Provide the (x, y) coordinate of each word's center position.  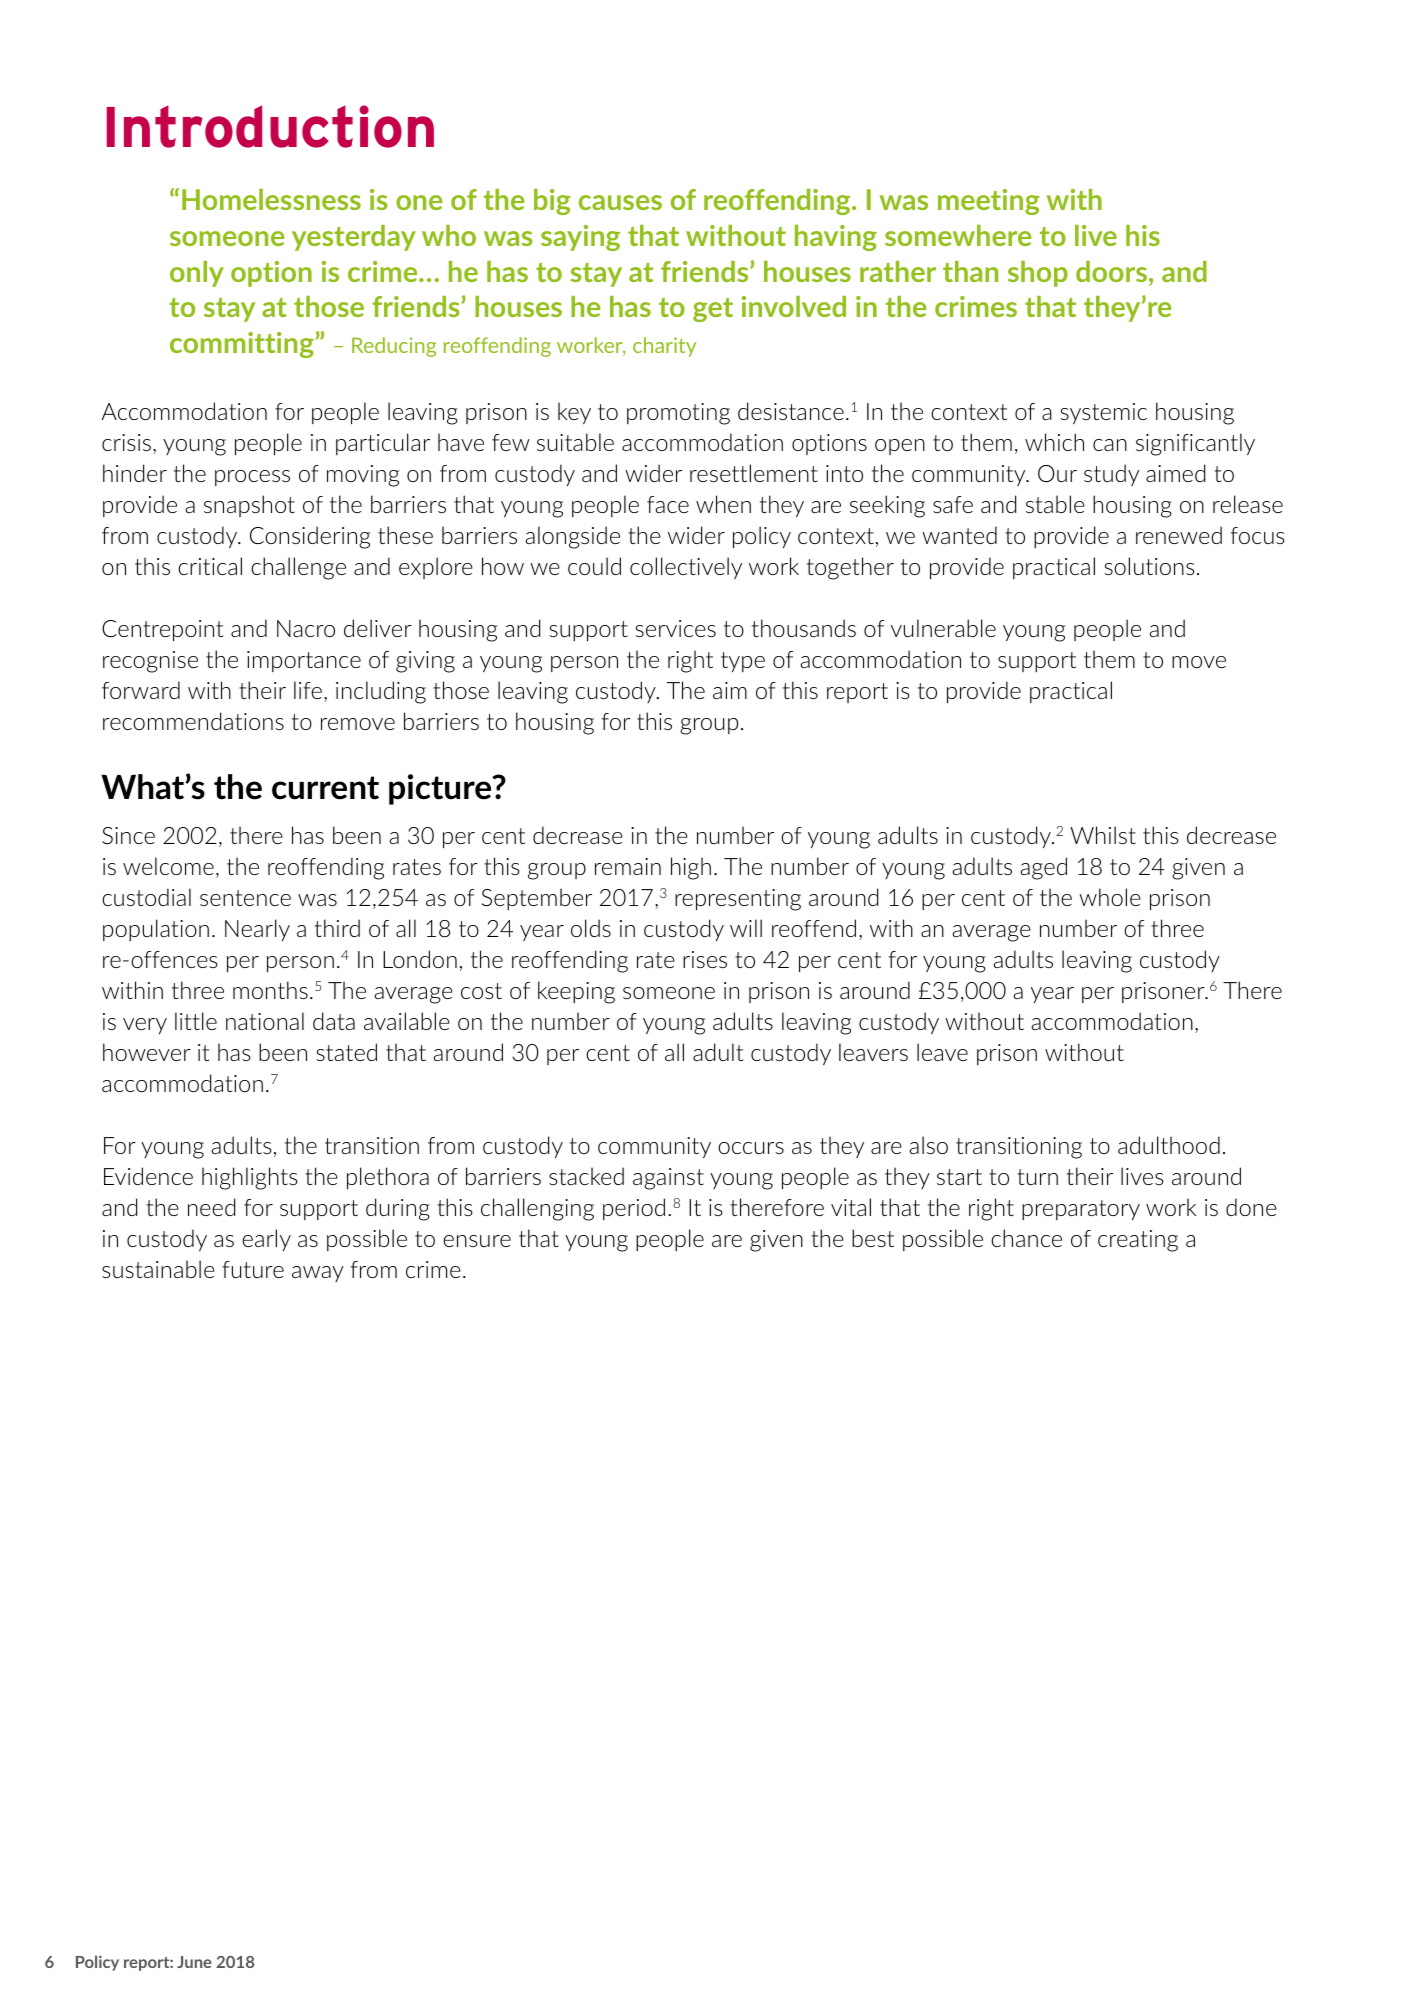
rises (705, 959)
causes (620, 202)
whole (1110, 897)
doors (1111, 271)
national (265, 1021)
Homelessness (271, 199)
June (194, 1962)
